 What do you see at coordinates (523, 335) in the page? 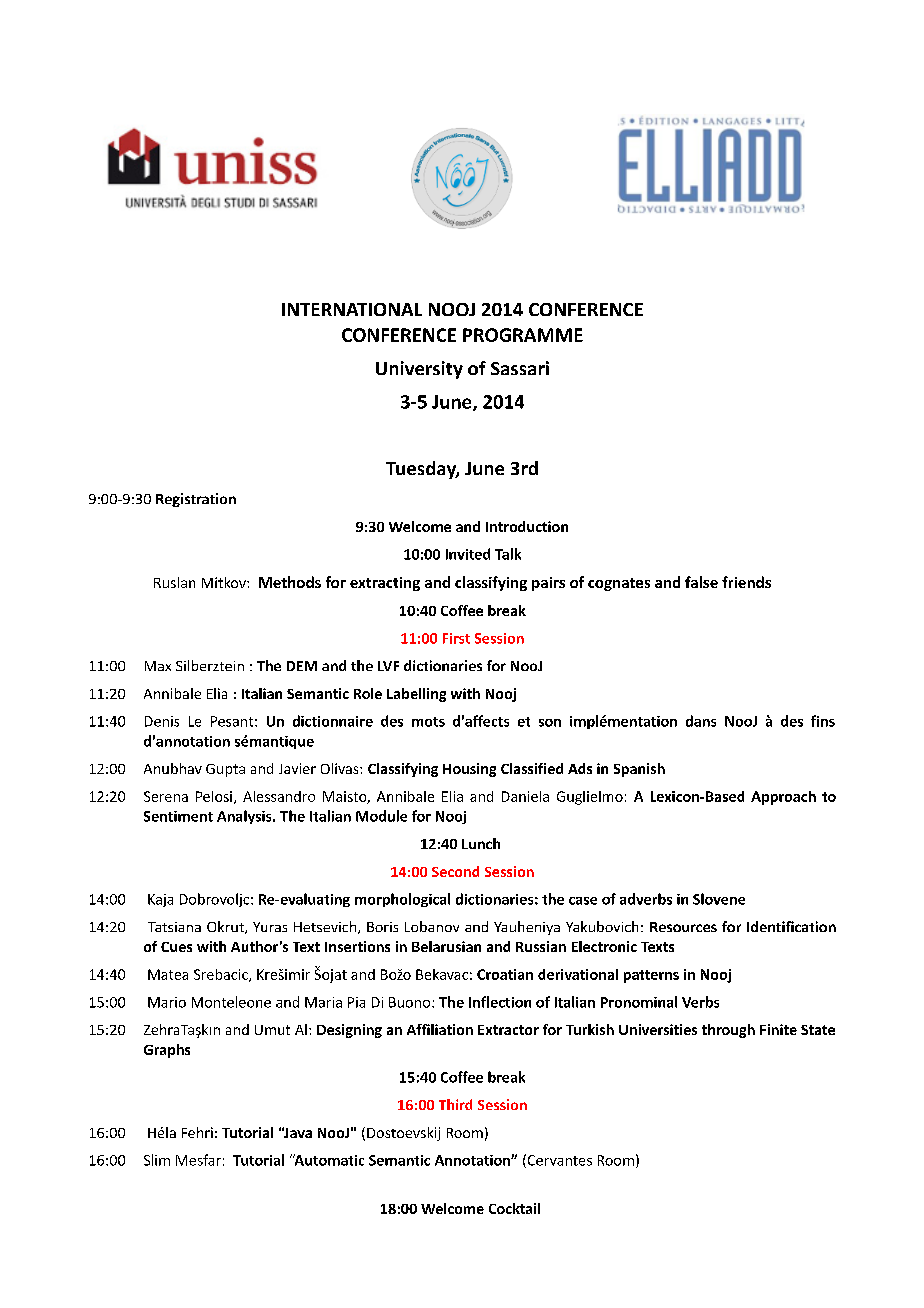
I see `PROGRAMME` at bounding box center [523, 335].
